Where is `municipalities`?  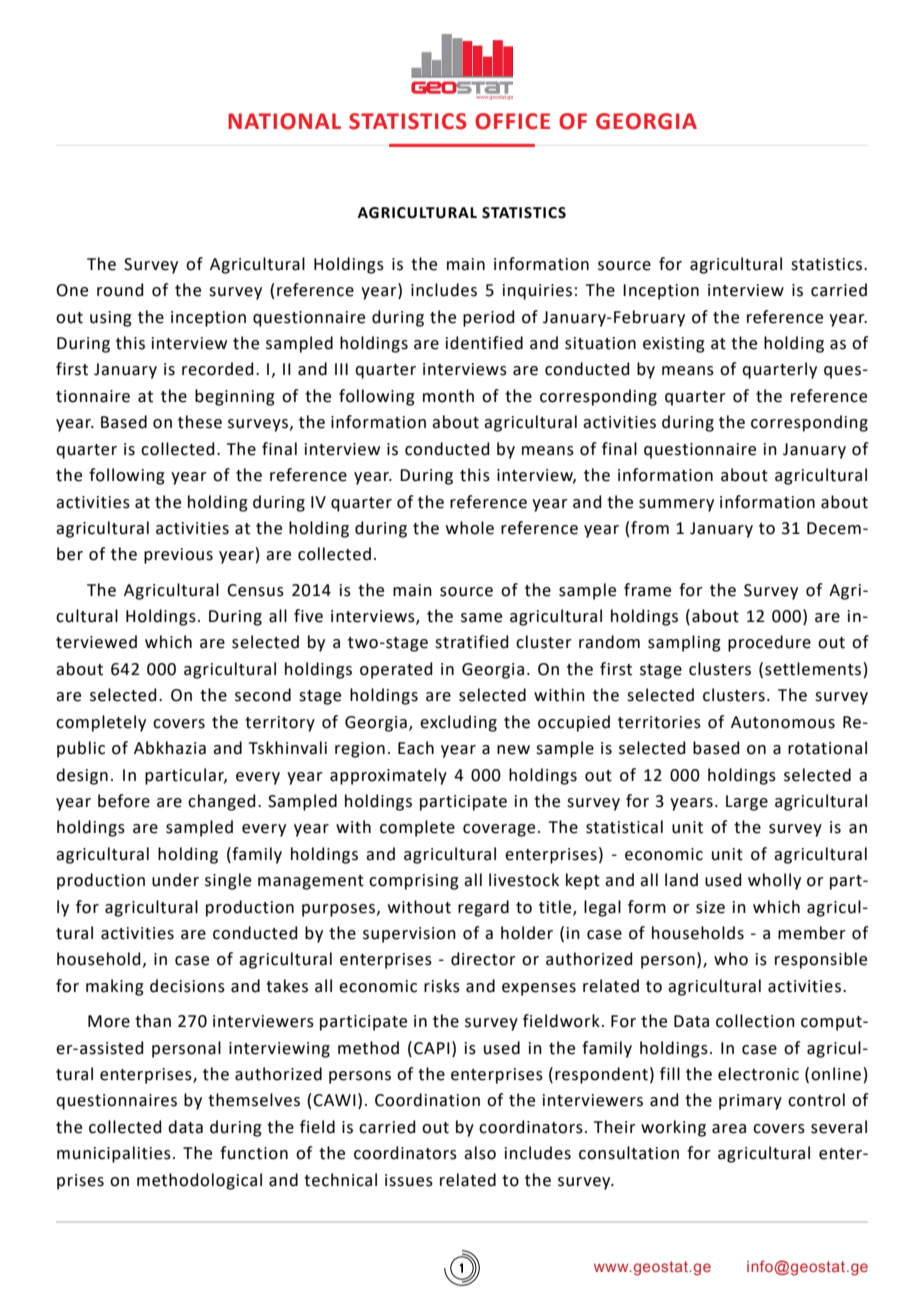
municipalities is located at coordinates (114, 1154).
